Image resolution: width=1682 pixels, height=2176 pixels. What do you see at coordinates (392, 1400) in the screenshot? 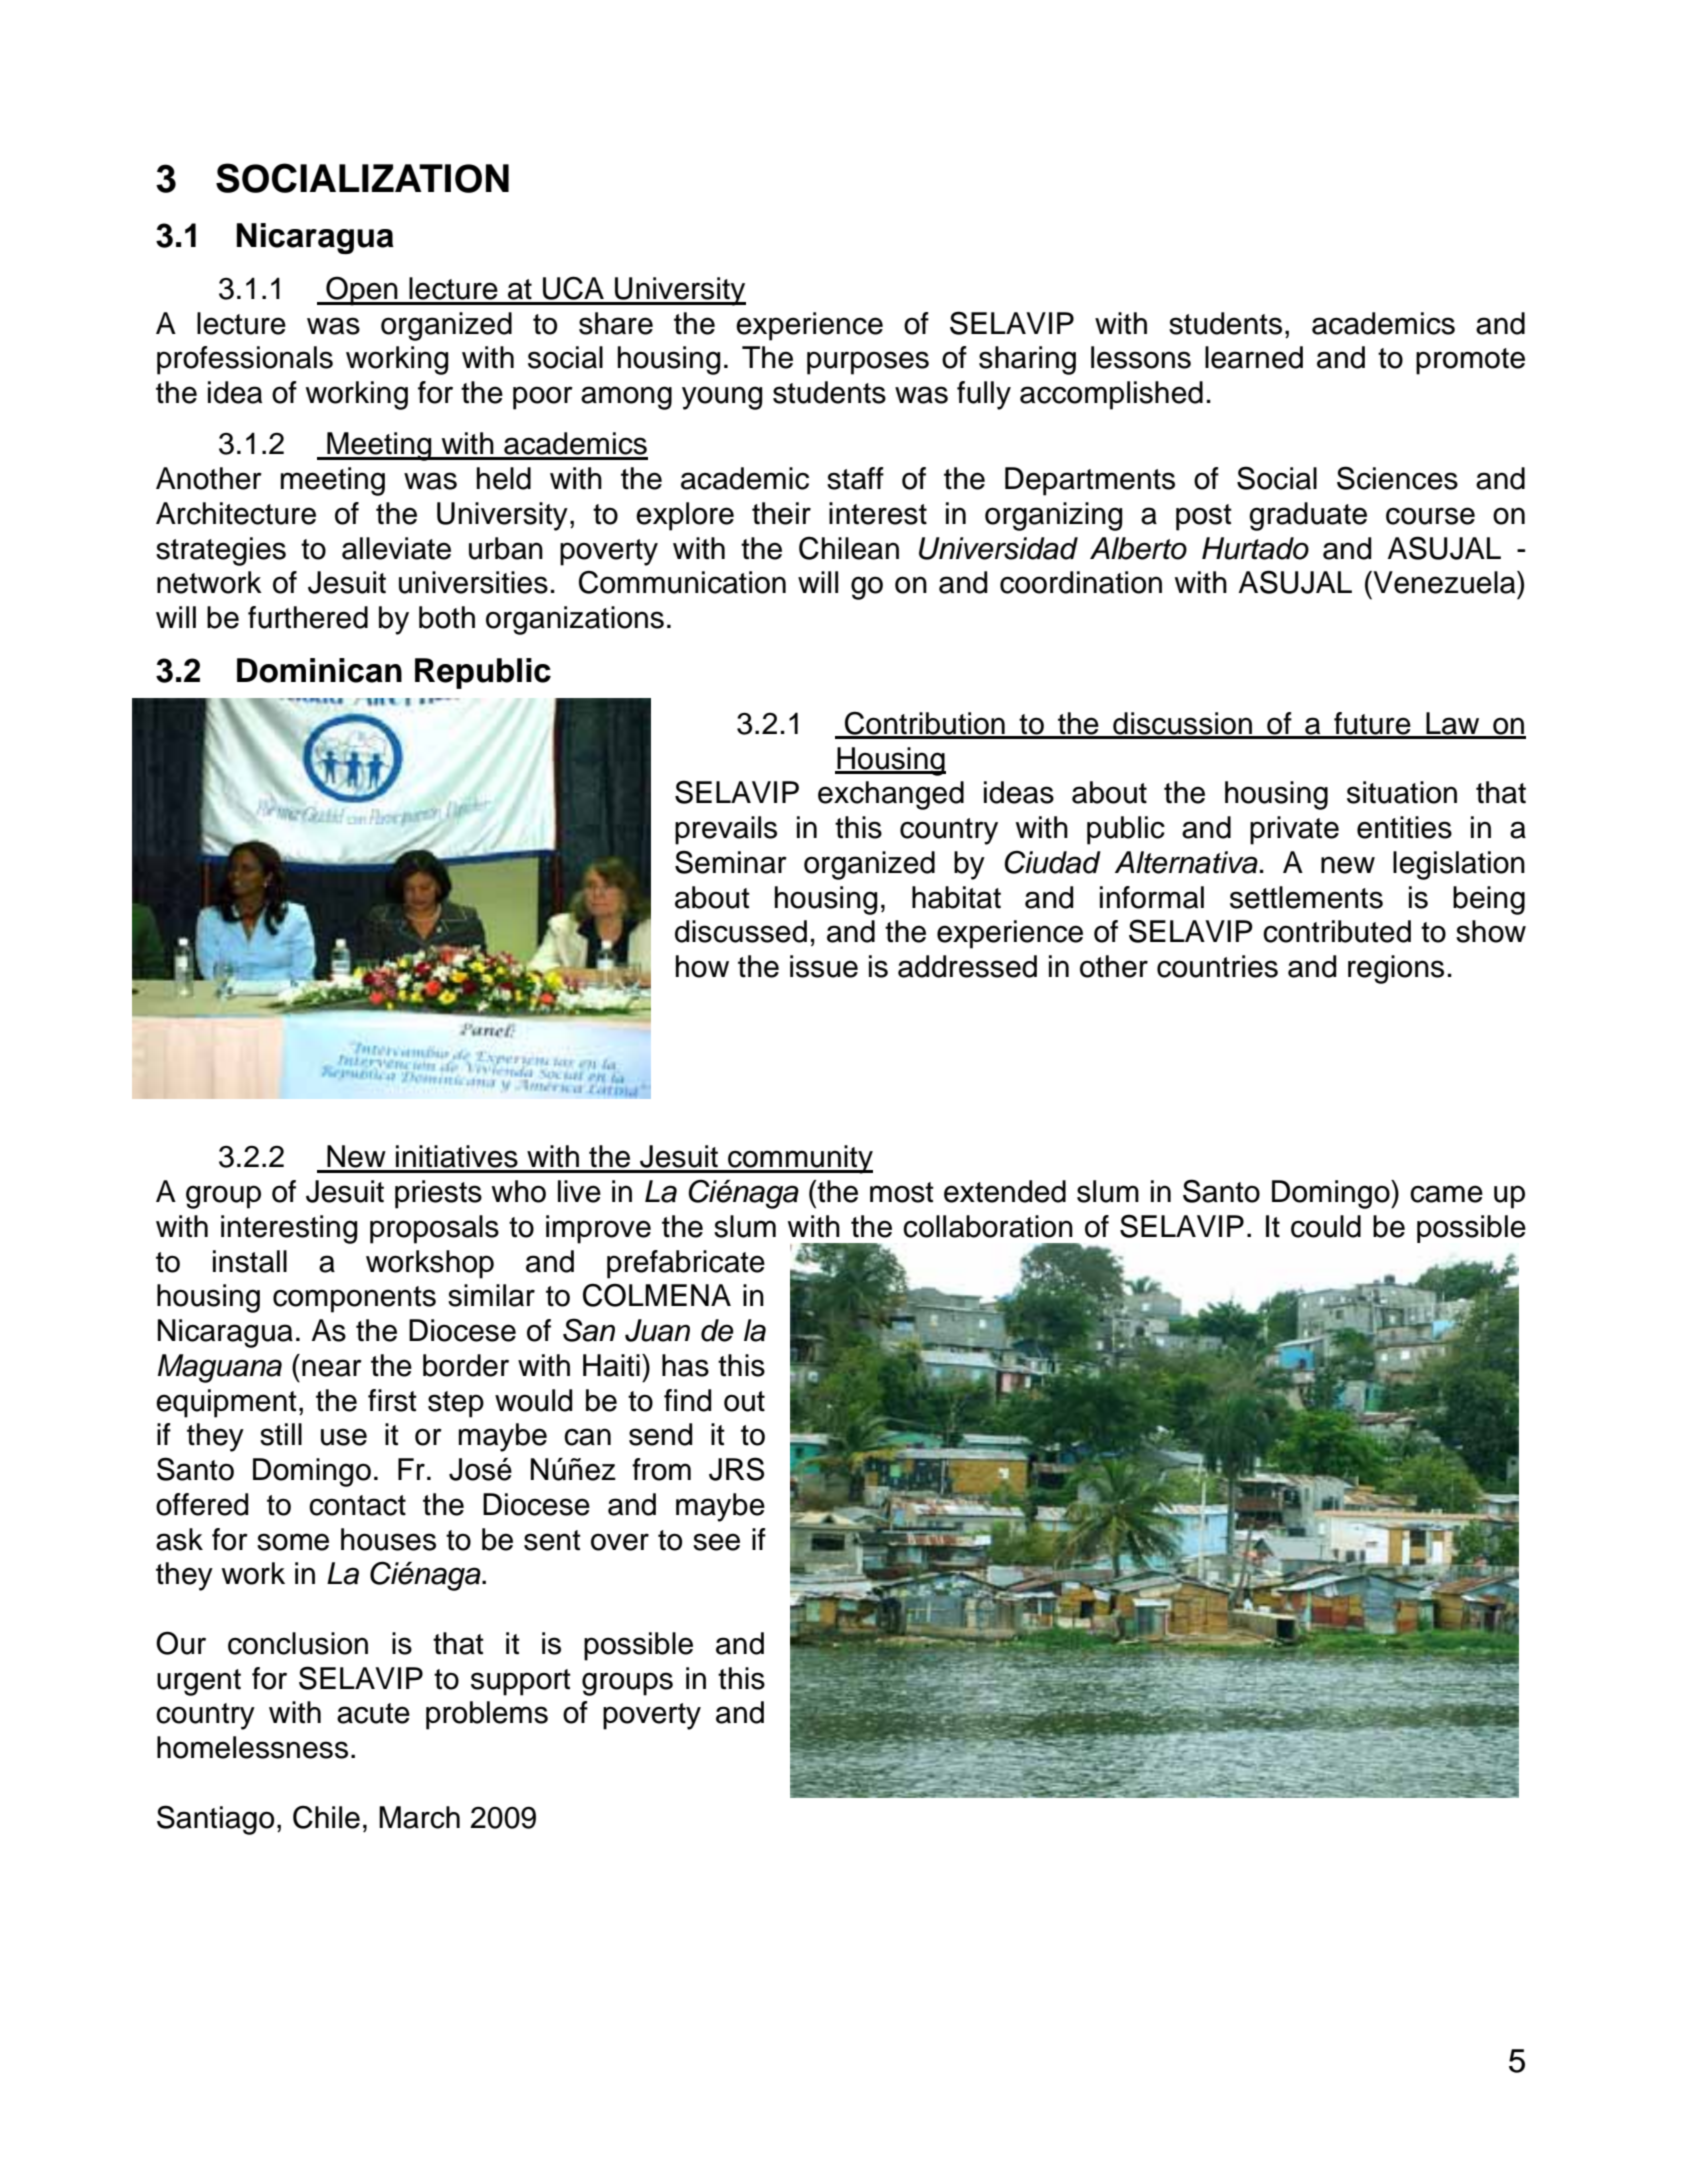
I see `first` at bounding box center [392, 1400].
